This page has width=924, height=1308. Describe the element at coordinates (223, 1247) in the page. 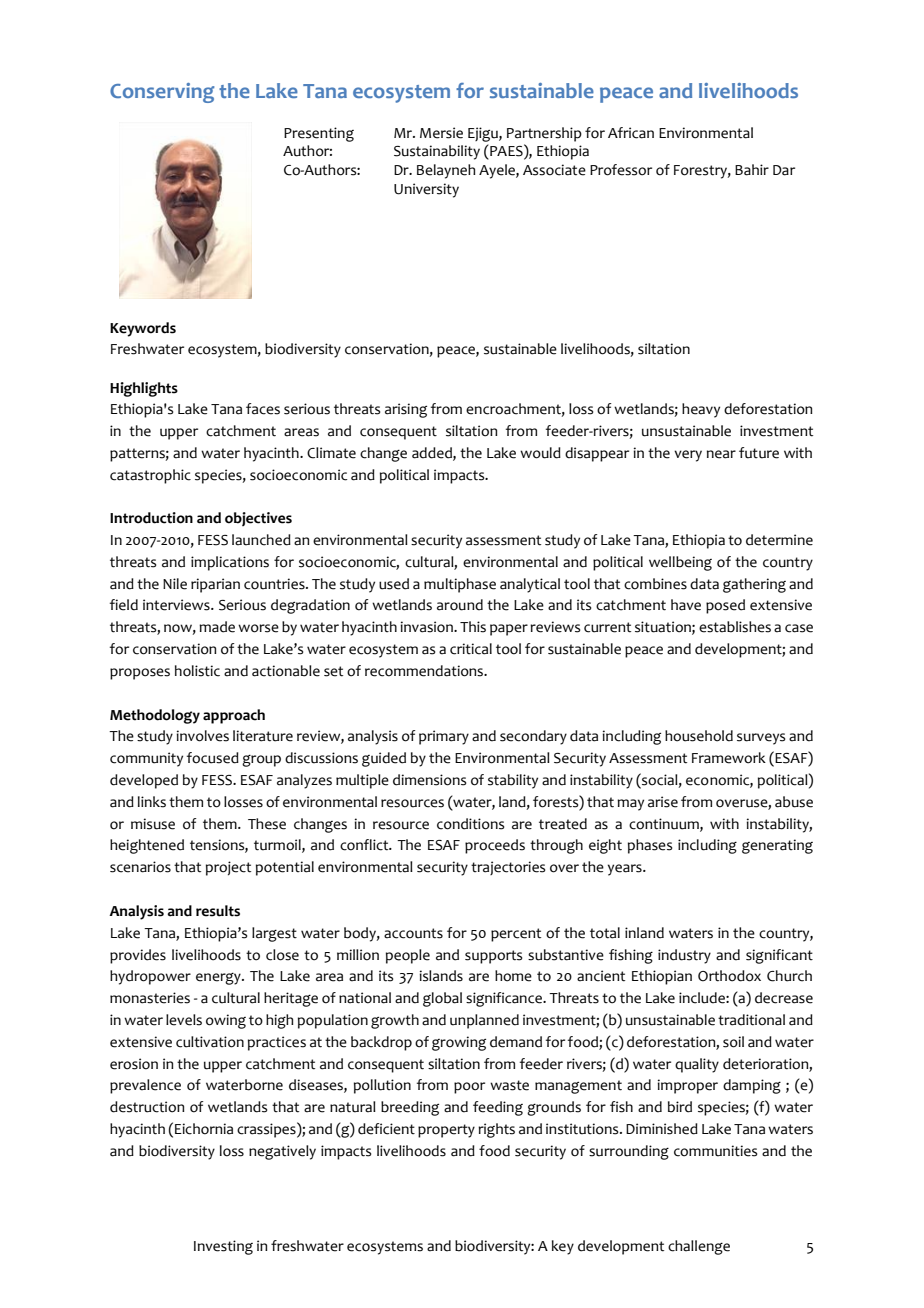

I see `Investing` at that location.
